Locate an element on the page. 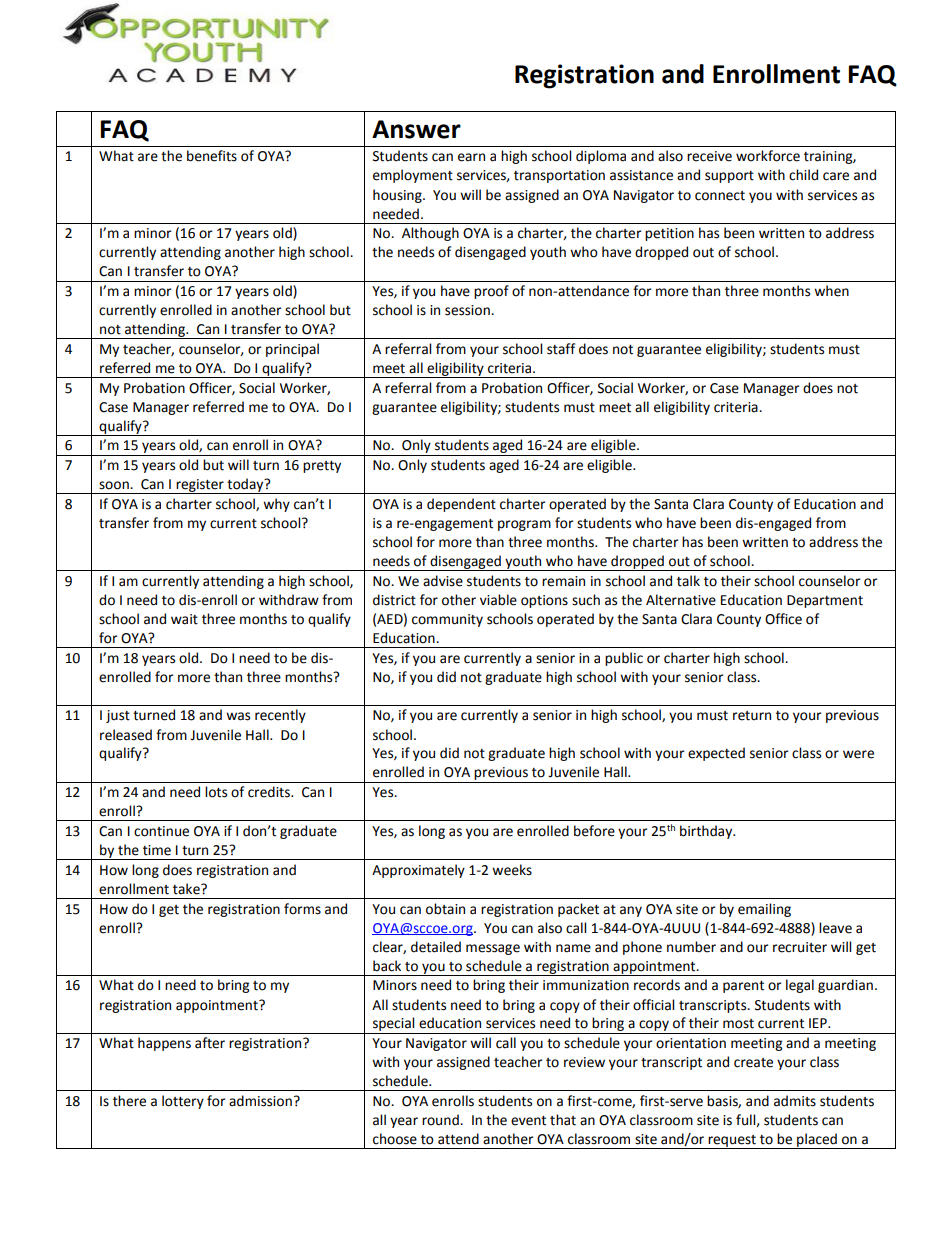 This page has width=952, height=1233. take is located at coordinates (187, 889).
